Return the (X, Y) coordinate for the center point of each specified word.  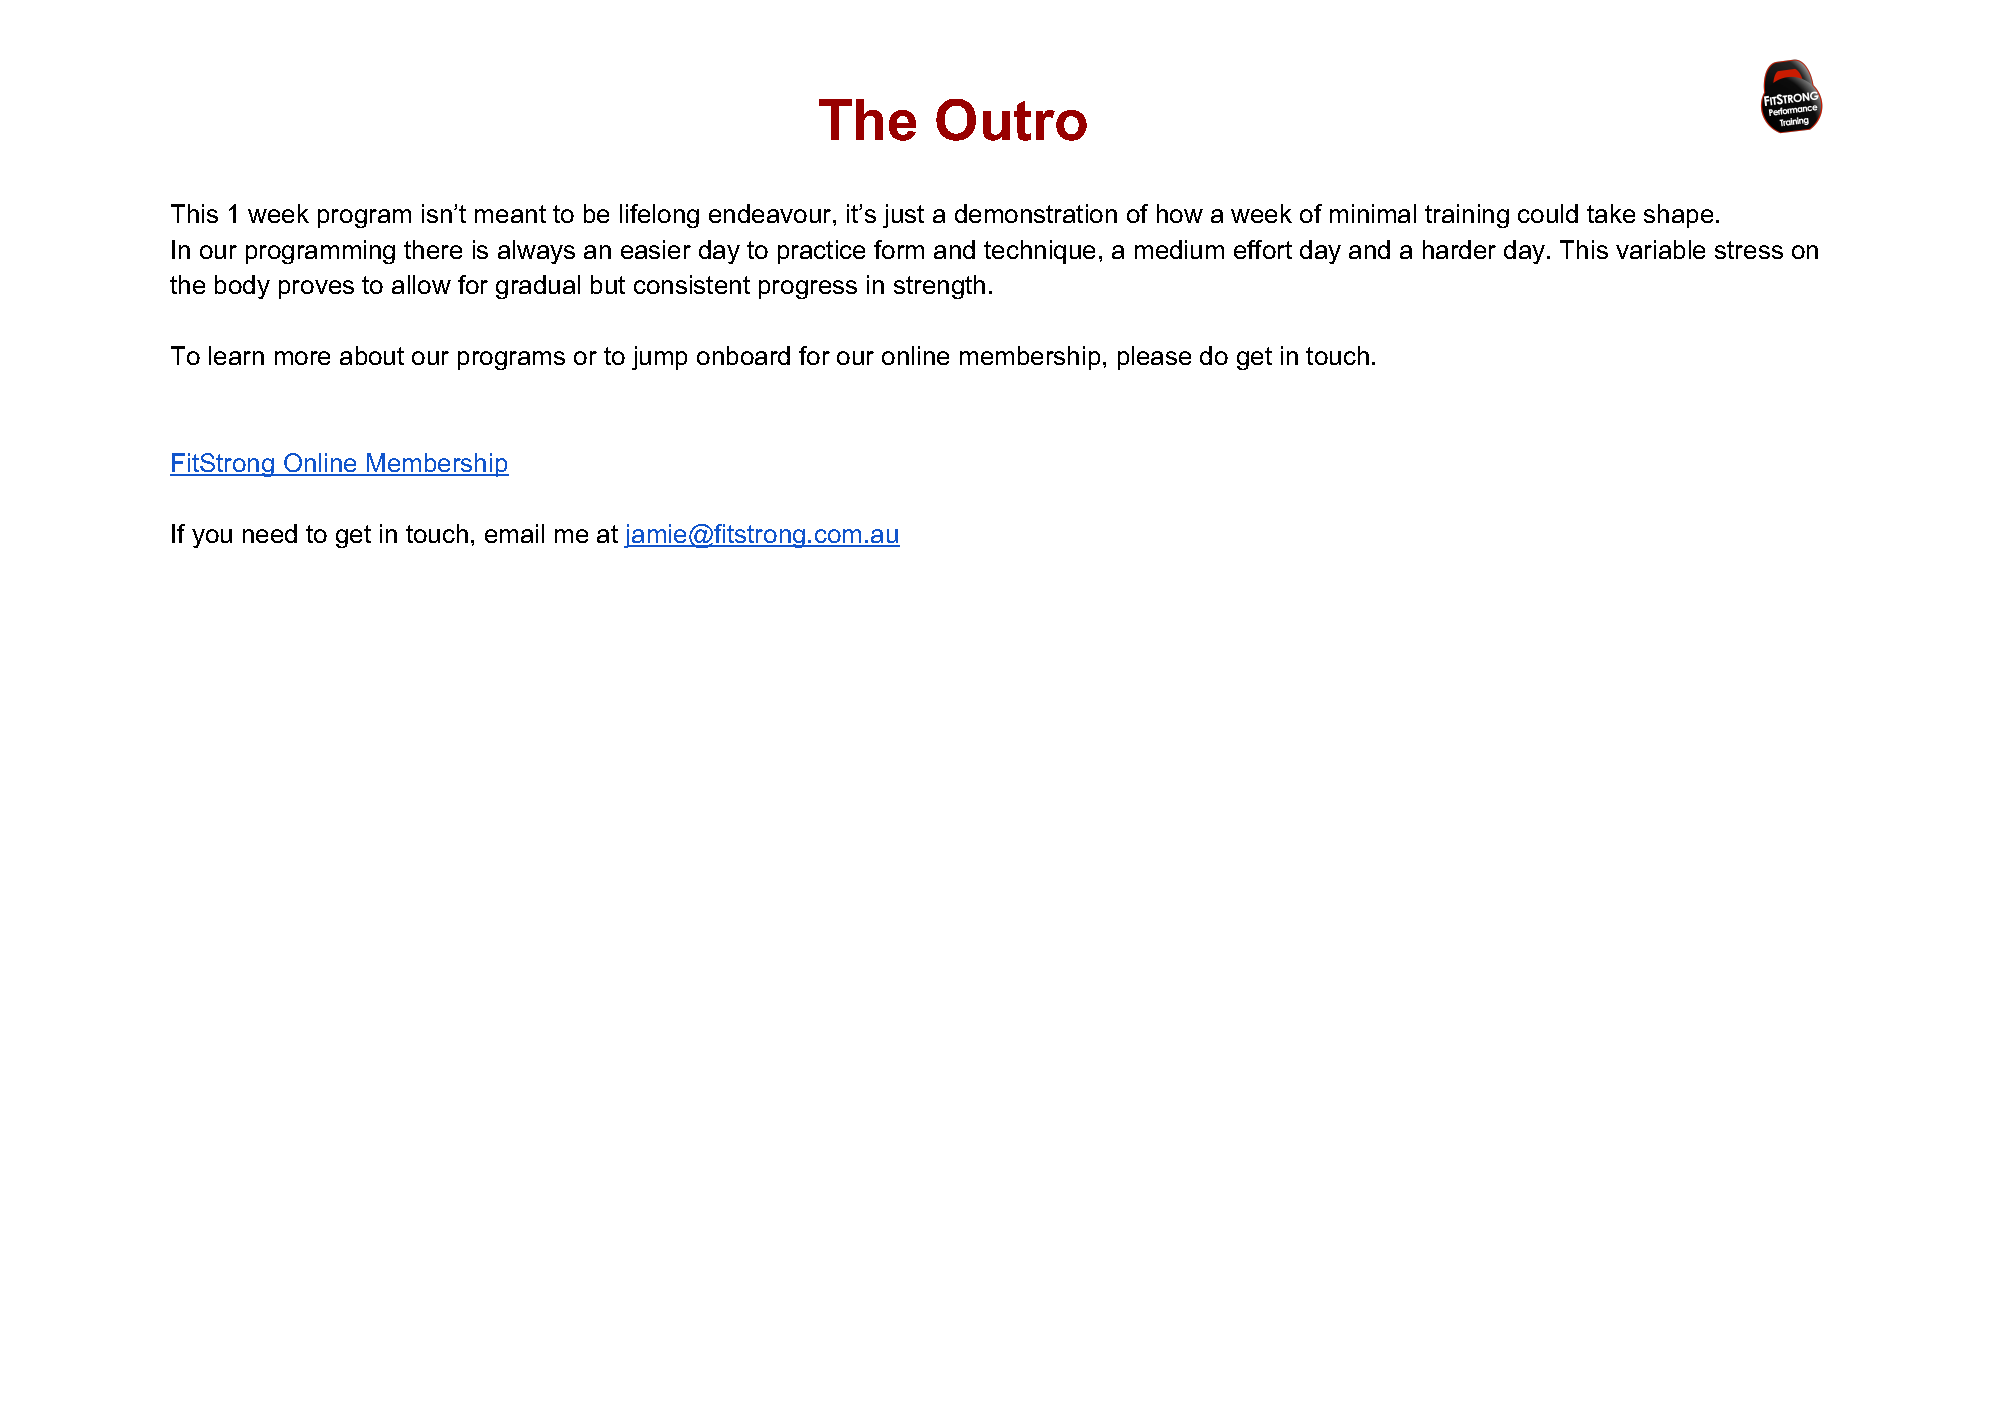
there (433, 249)
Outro (1011, 120)
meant (510, 214)
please (1154, 358)
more (302, 358)
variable (1660, 249)
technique (1039, 252)
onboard (743, 355)
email (514, 533)
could (1548, 213)
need (270, 533)
